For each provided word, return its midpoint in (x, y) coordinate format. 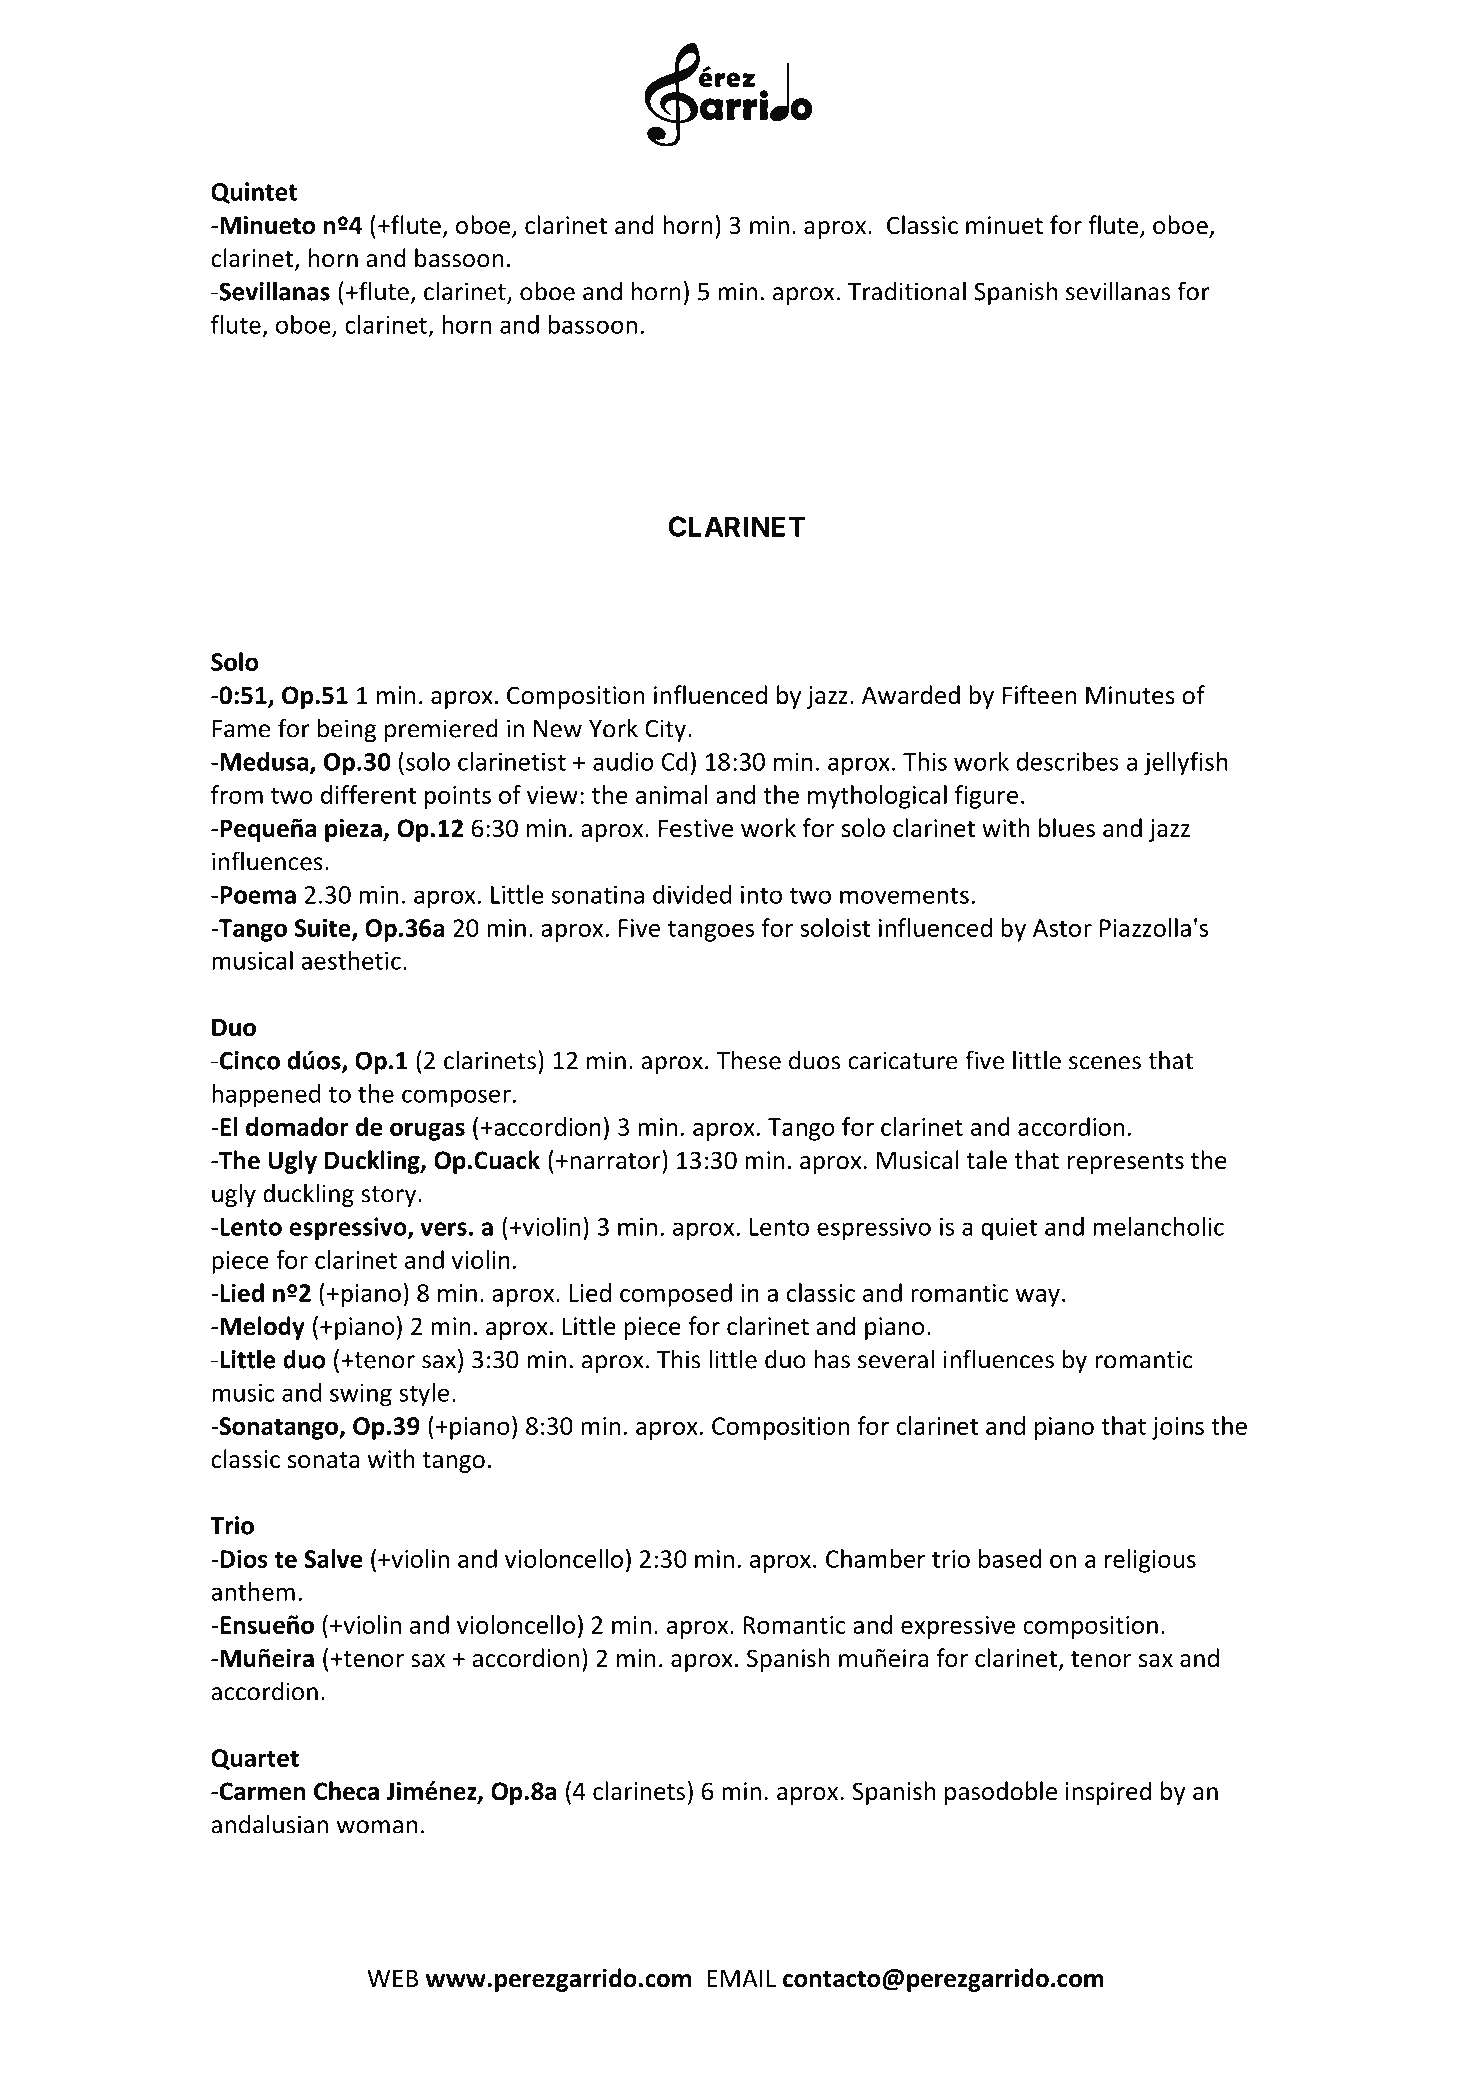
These (748, 1060)
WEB (392, 1978)
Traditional (907, 291)
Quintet (254, 193)
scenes (1105, 1063)
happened (266, 1096)
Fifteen (1039, 695)
